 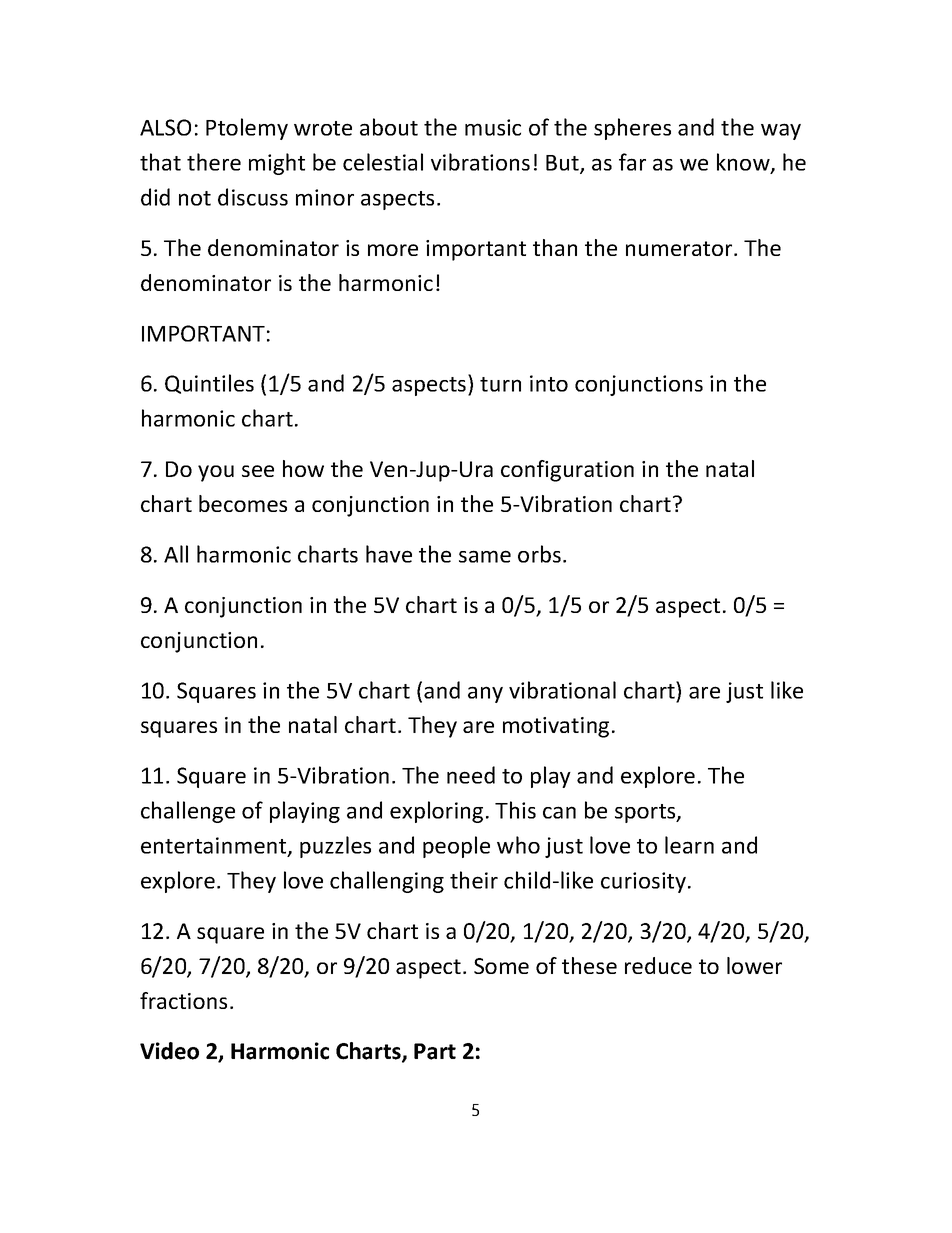 What do you see at coordinates (744, 163) in the image?
I see `know` at bounding box center [744, 163].
